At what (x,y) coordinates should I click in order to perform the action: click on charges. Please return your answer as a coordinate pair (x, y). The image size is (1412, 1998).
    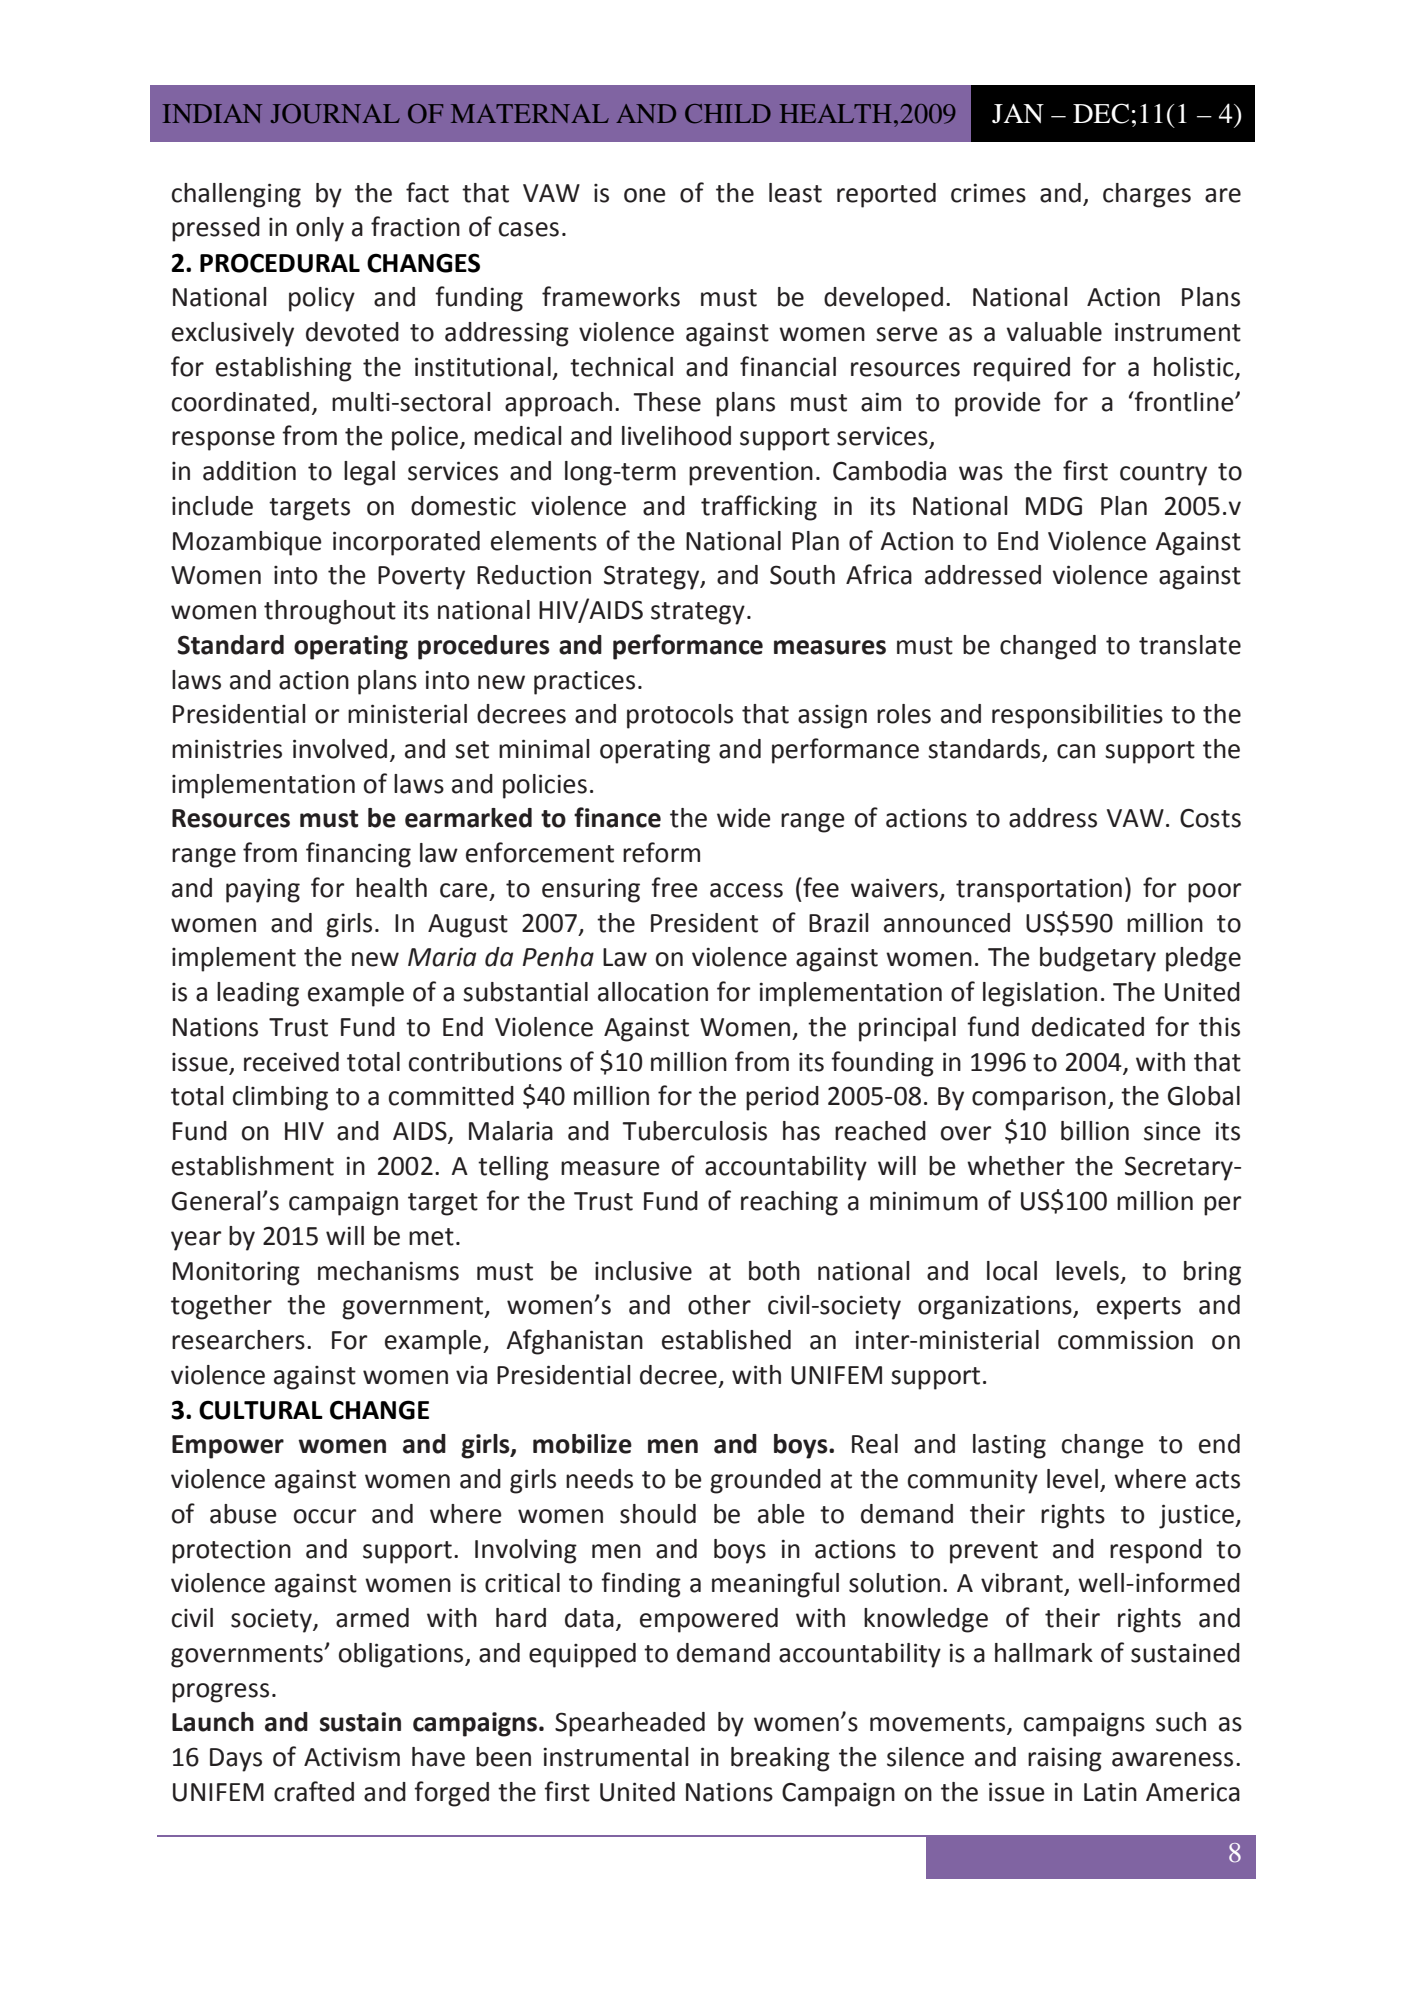
    Looking at the image, I should click on (1147, 195).
